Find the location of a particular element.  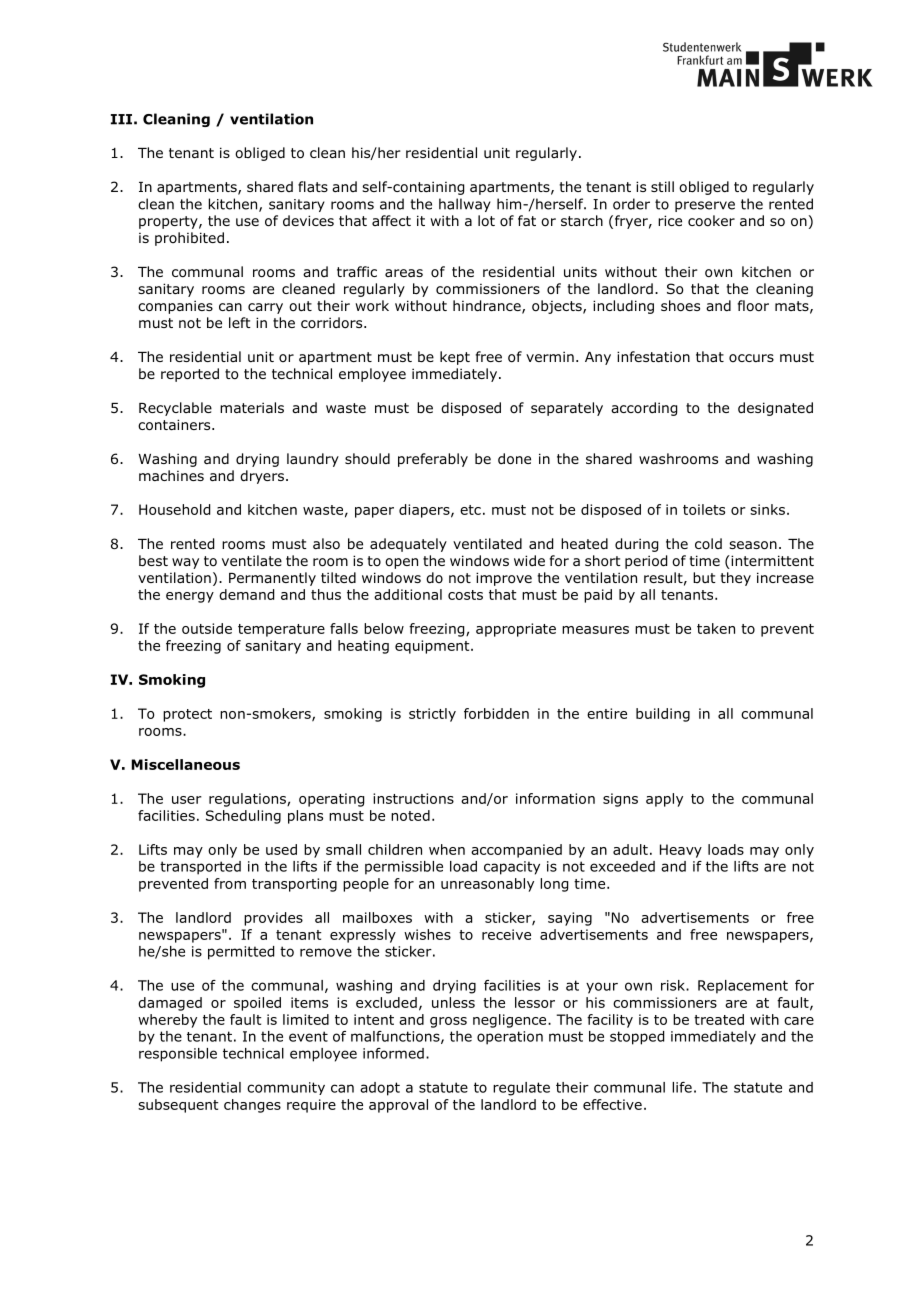

equipment is located at coordinates (433, 647).
